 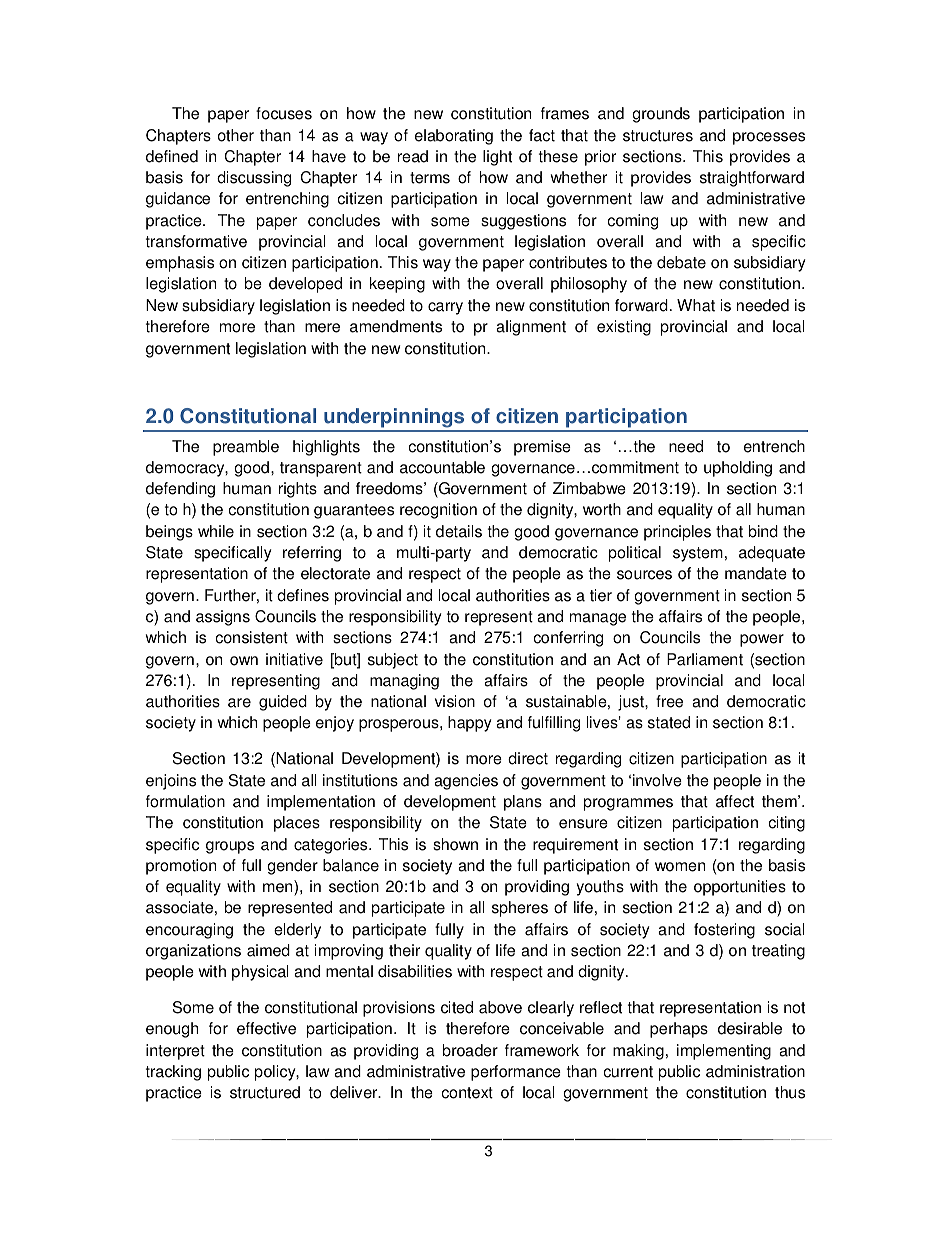 What do you see at coordinates (724, 1052) in the screenshot?
I see `implementing` at bounding box center [724, 1052].
